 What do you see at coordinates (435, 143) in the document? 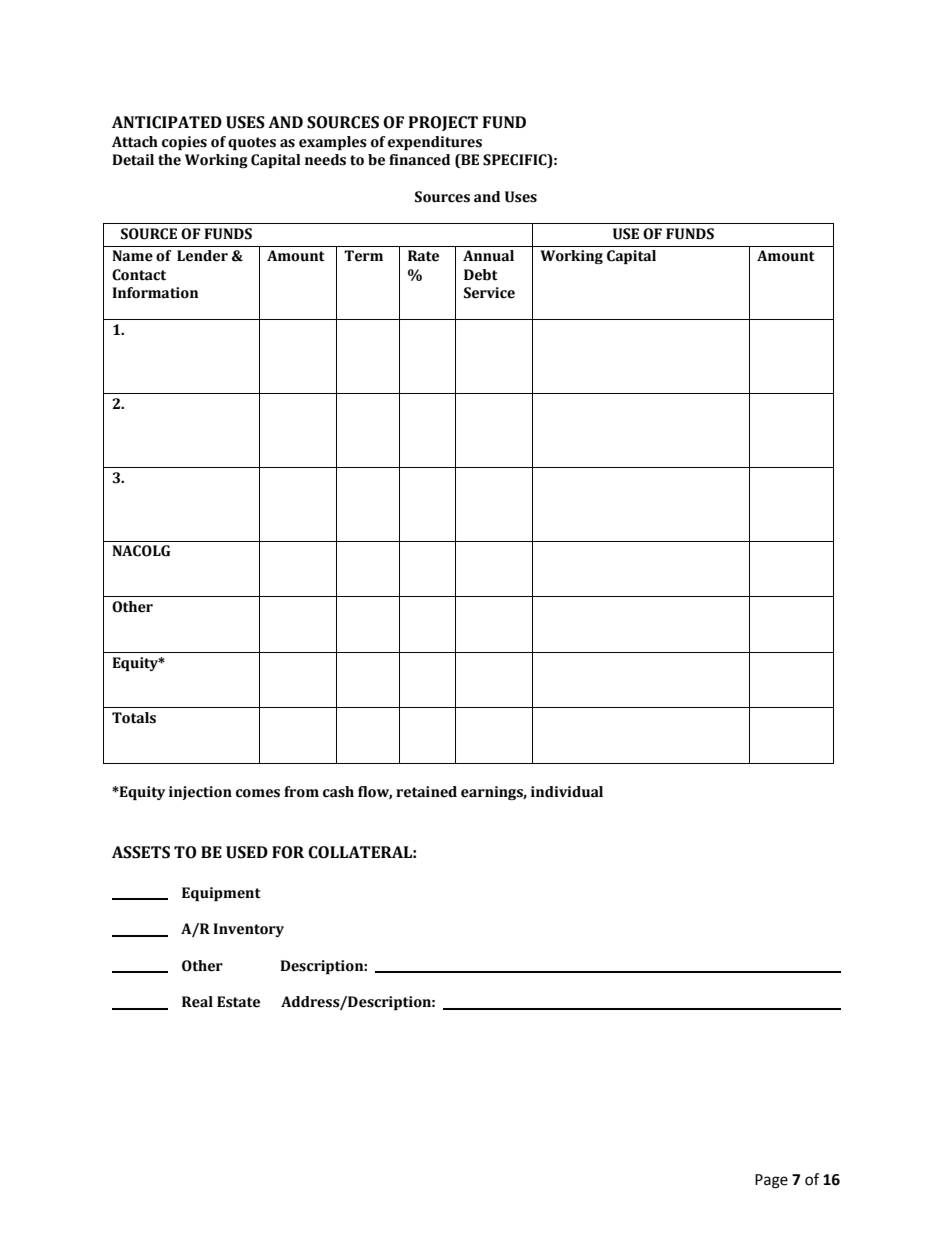
I see `expenditures` at bounding box center [435, 143].
